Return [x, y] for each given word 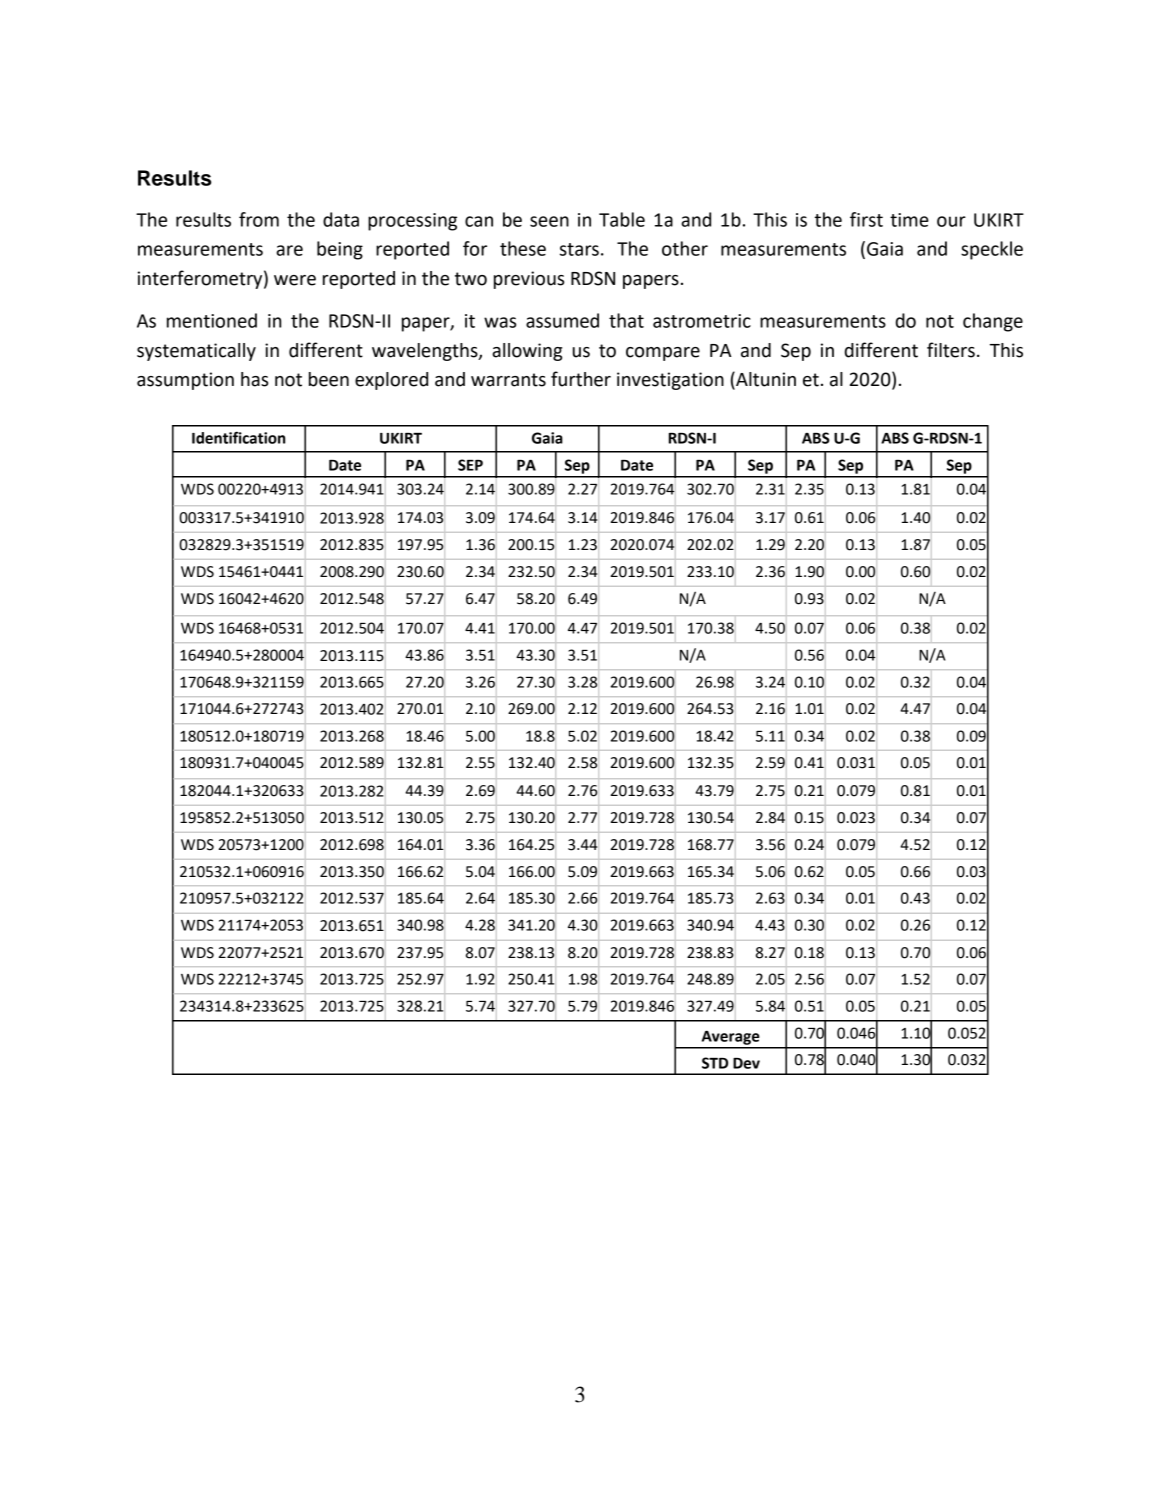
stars [579, 249]
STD [715, 1063]
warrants [508, 380]
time [909, 220]
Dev [746, 1063]
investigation [670, 381]
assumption [185, 381]
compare [663, 354]
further [581, 379]
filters [951, 350]
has [254, 379]
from [259, 219]
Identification [238, 437]
